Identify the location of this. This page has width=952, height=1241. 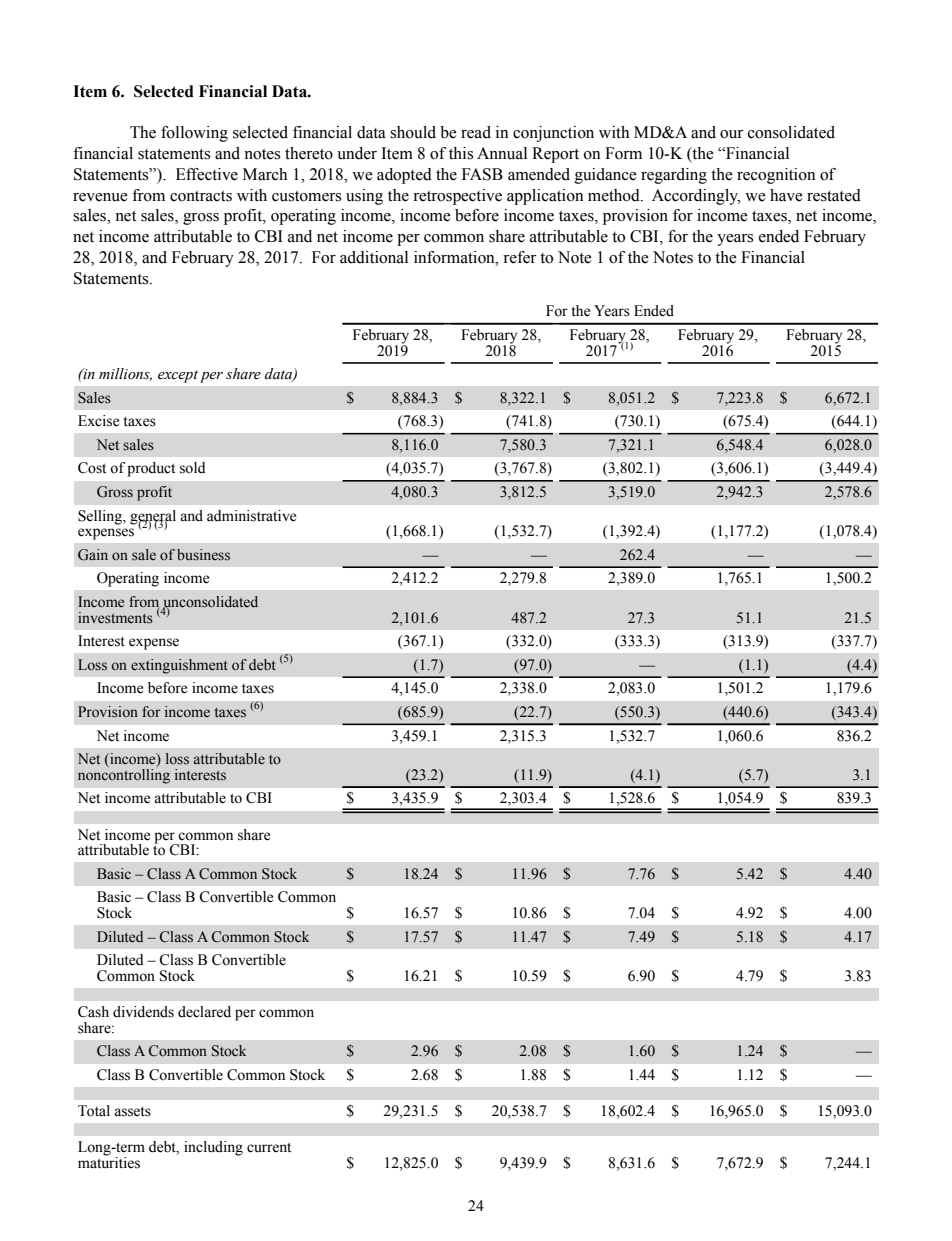
(461, 153).
